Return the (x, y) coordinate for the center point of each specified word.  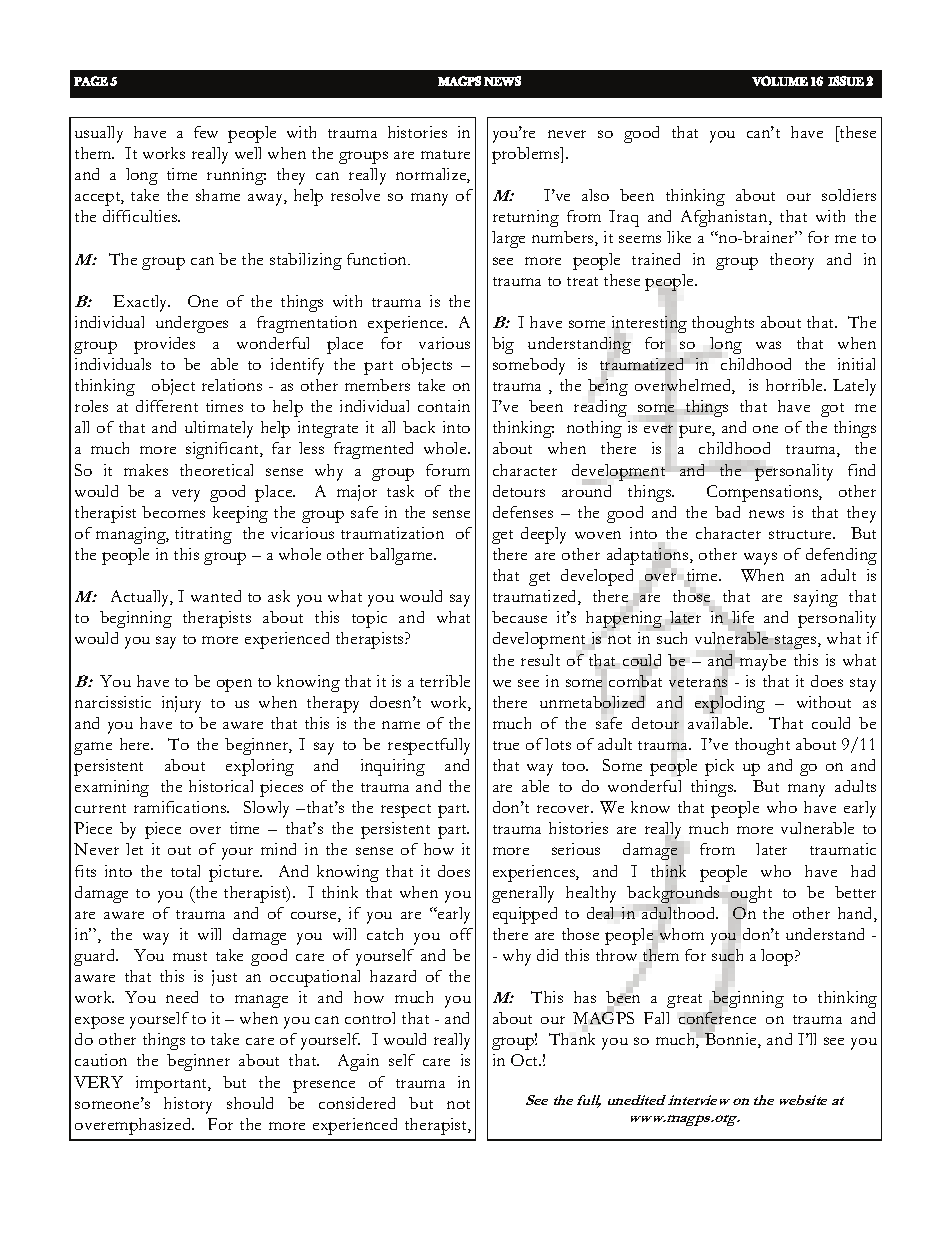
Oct (526, 1060)
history (188, 1105)
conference (717, 1019)
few (206, 132)
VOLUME (780, 81)
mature (445, 154)
